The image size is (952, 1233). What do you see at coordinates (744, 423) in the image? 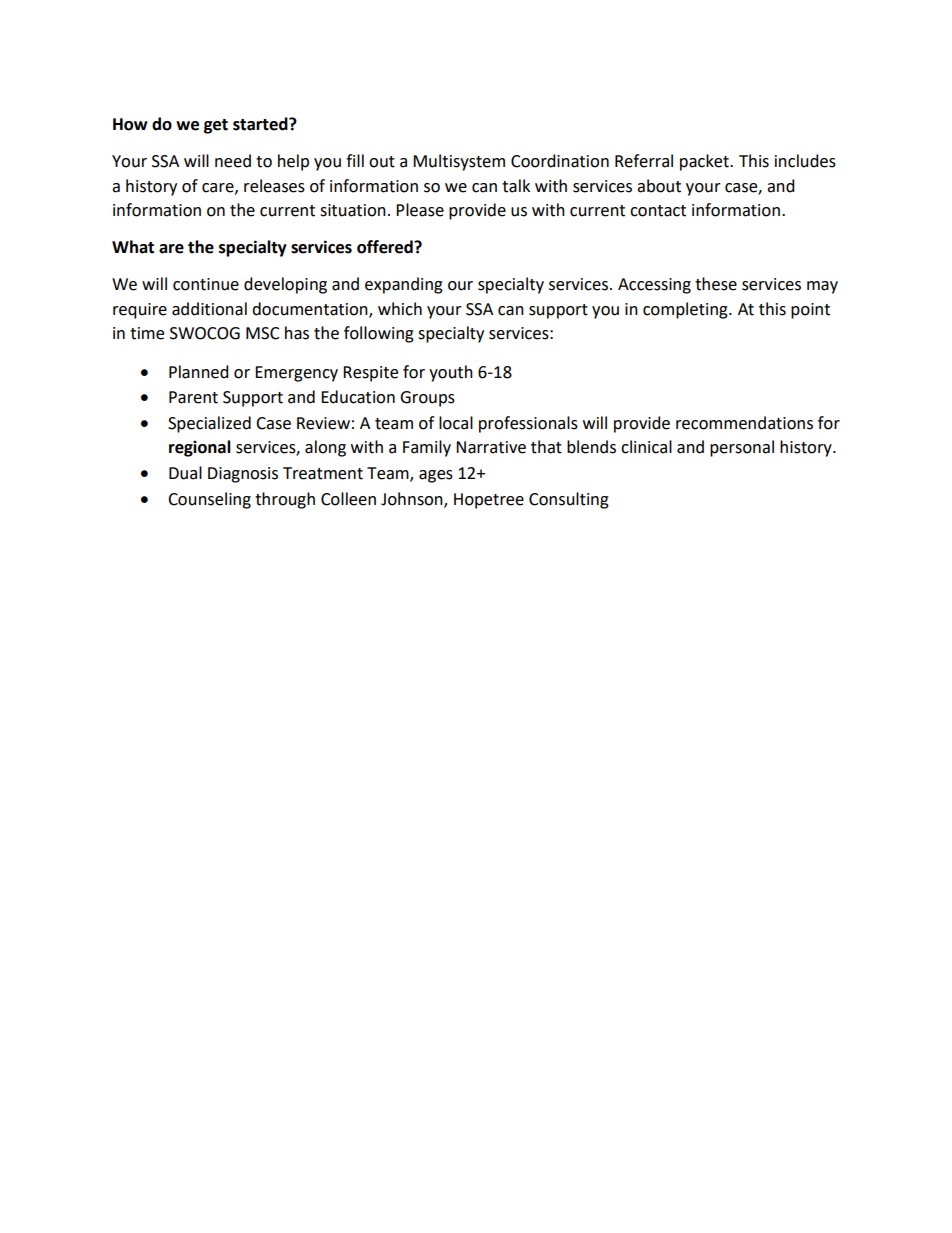
I see `recommendations` at bounding box center [744, 423].
